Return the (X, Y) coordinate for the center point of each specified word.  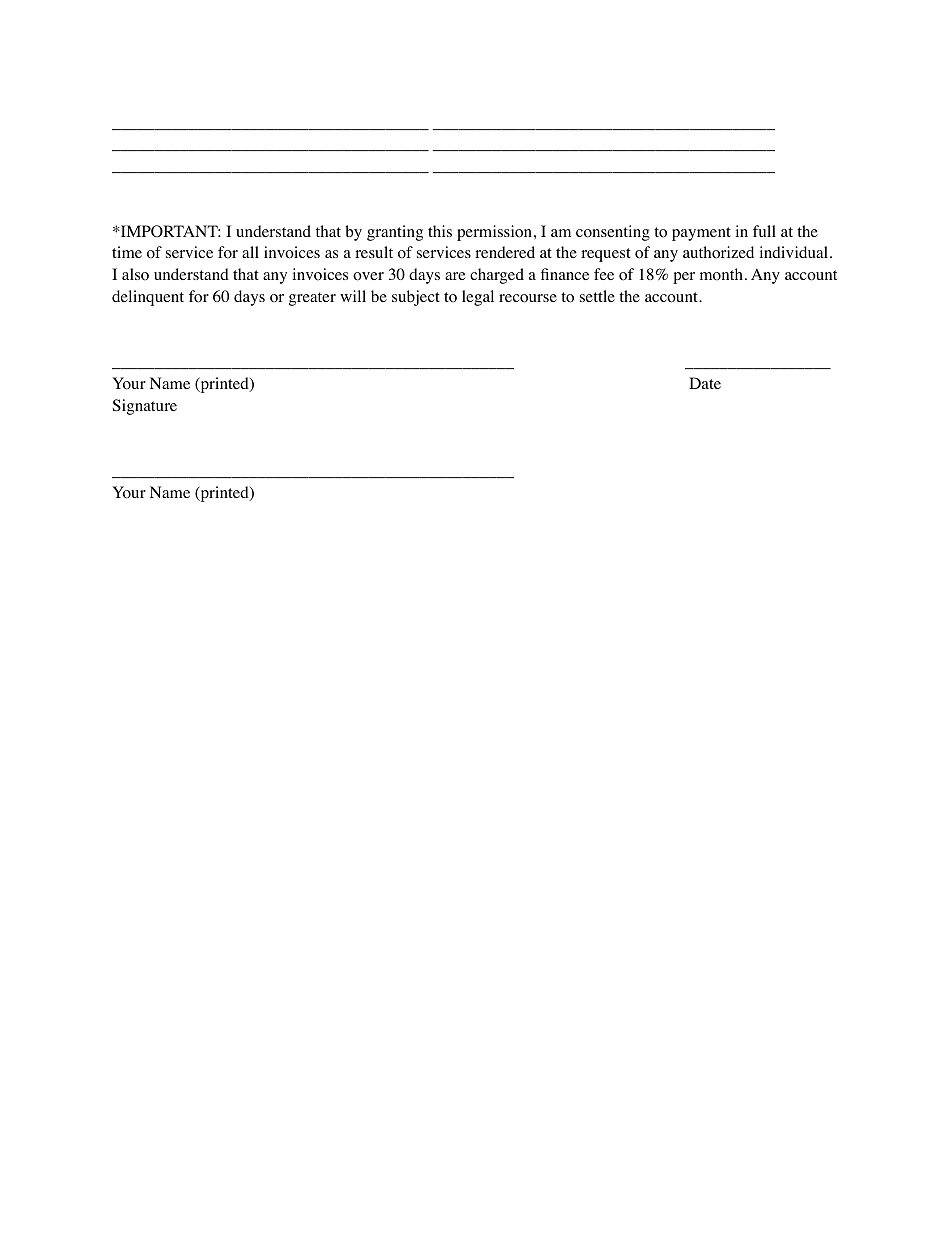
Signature (145, 407)
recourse (528, 298)
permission (494, 233)
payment (701, 234)
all (250, 252)
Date (705, 383)
